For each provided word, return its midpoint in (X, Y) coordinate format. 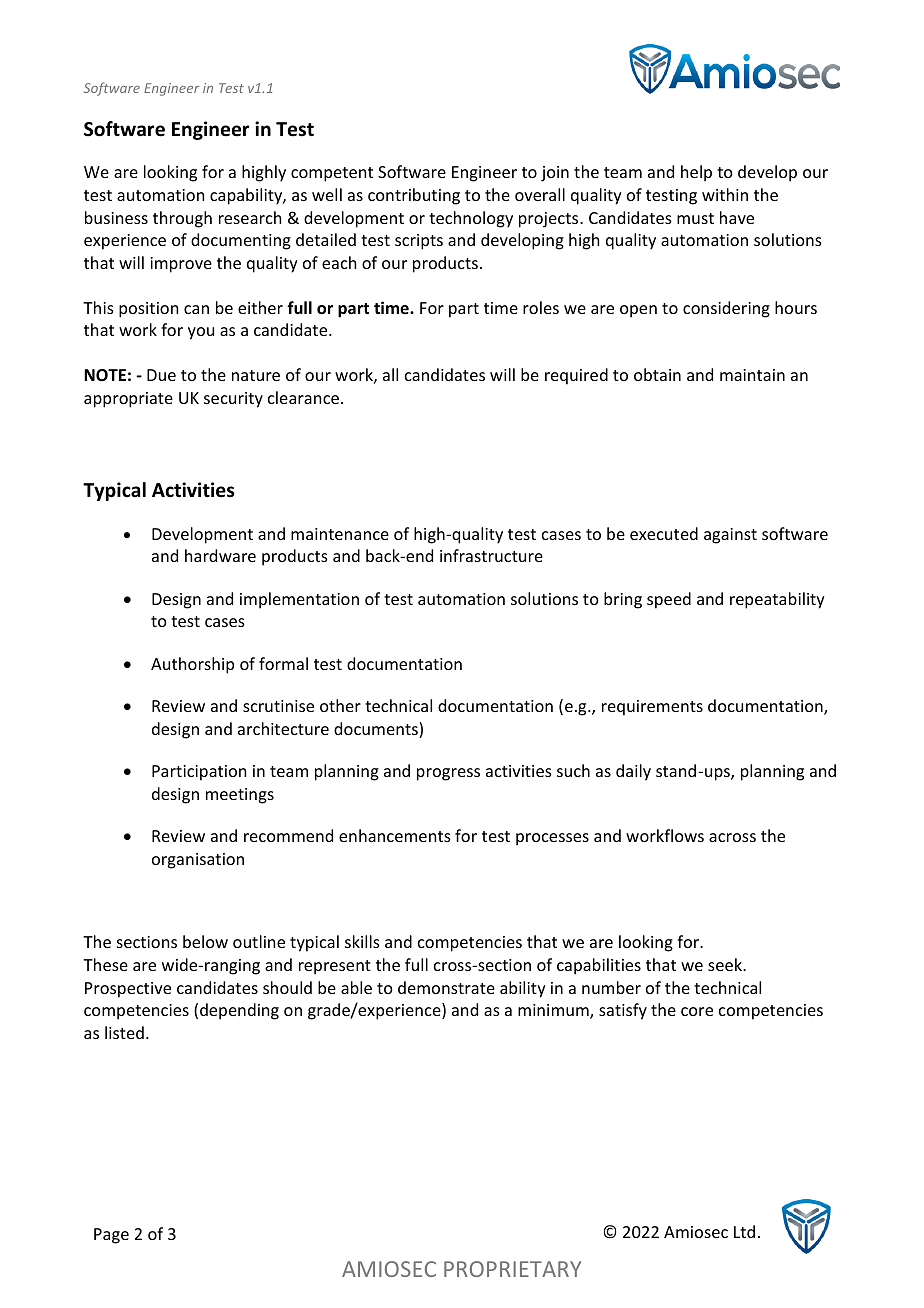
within (725, 194)
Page (111, 1236)
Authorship (192, 665)
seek (726, 964)
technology (471, 219)
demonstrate (446, 987)
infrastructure (491, 555)
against (730, 536)
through (182, 219)
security (233, 400)
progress (448, 774)
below (205, 941)
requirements (652, 708)
